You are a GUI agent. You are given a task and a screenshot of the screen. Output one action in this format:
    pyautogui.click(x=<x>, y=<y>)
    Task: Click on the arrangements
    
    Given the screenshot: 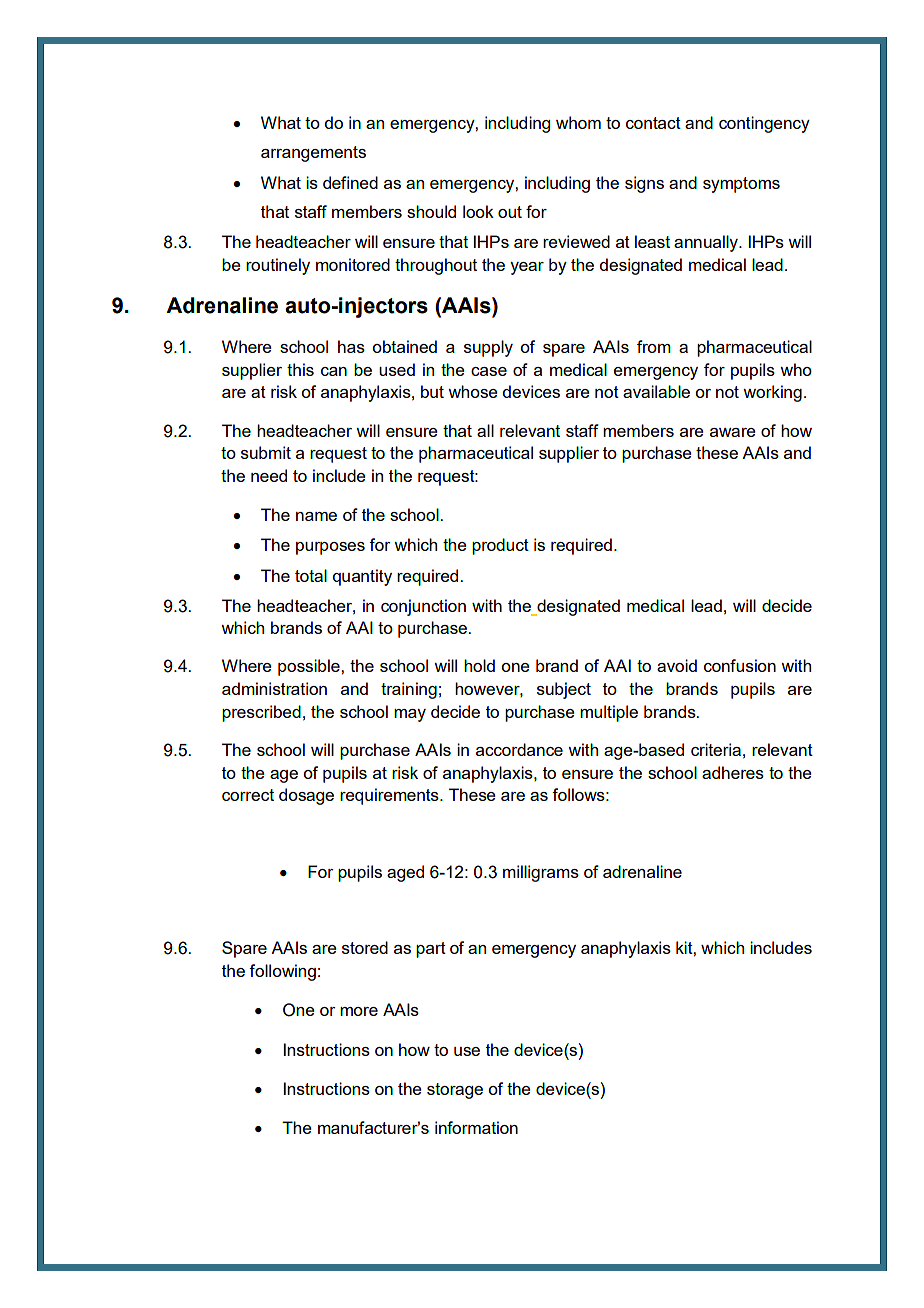 What is the action you would take?
    pyautogui.click(x=313, y=154)
